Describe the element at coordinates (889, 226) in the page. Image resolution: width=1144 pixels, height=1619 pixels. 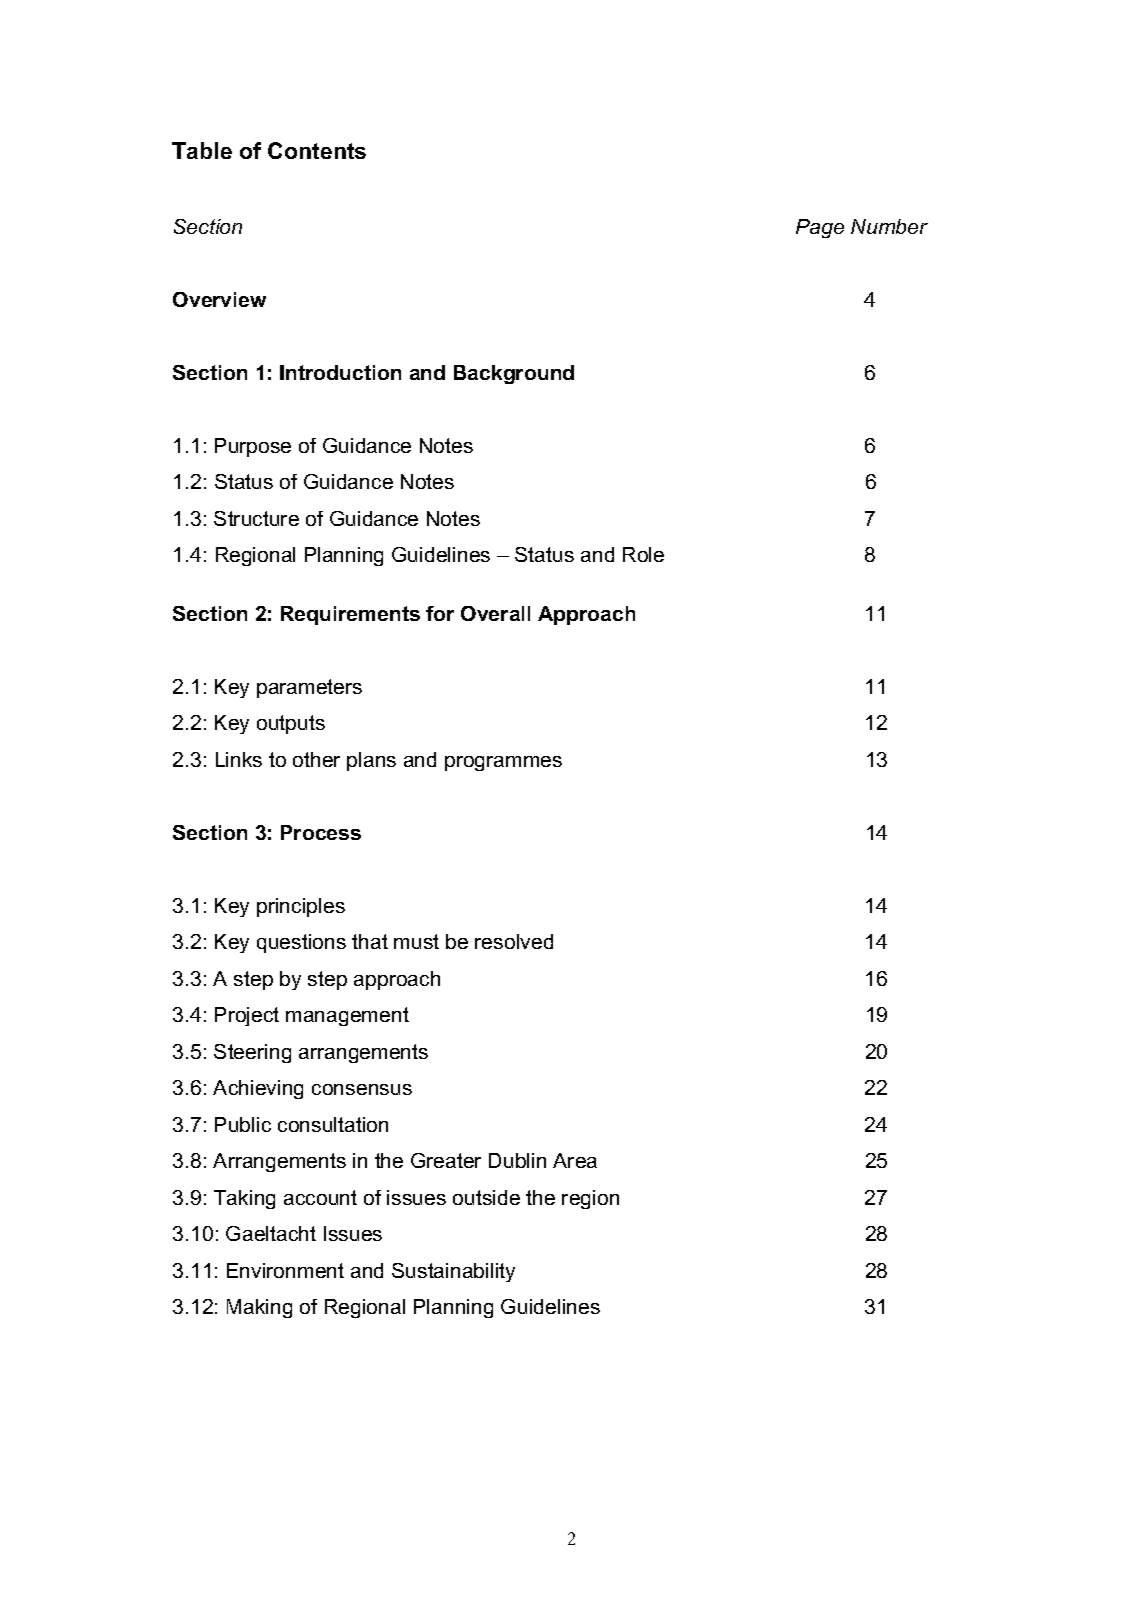
I see `Number` at that location.
